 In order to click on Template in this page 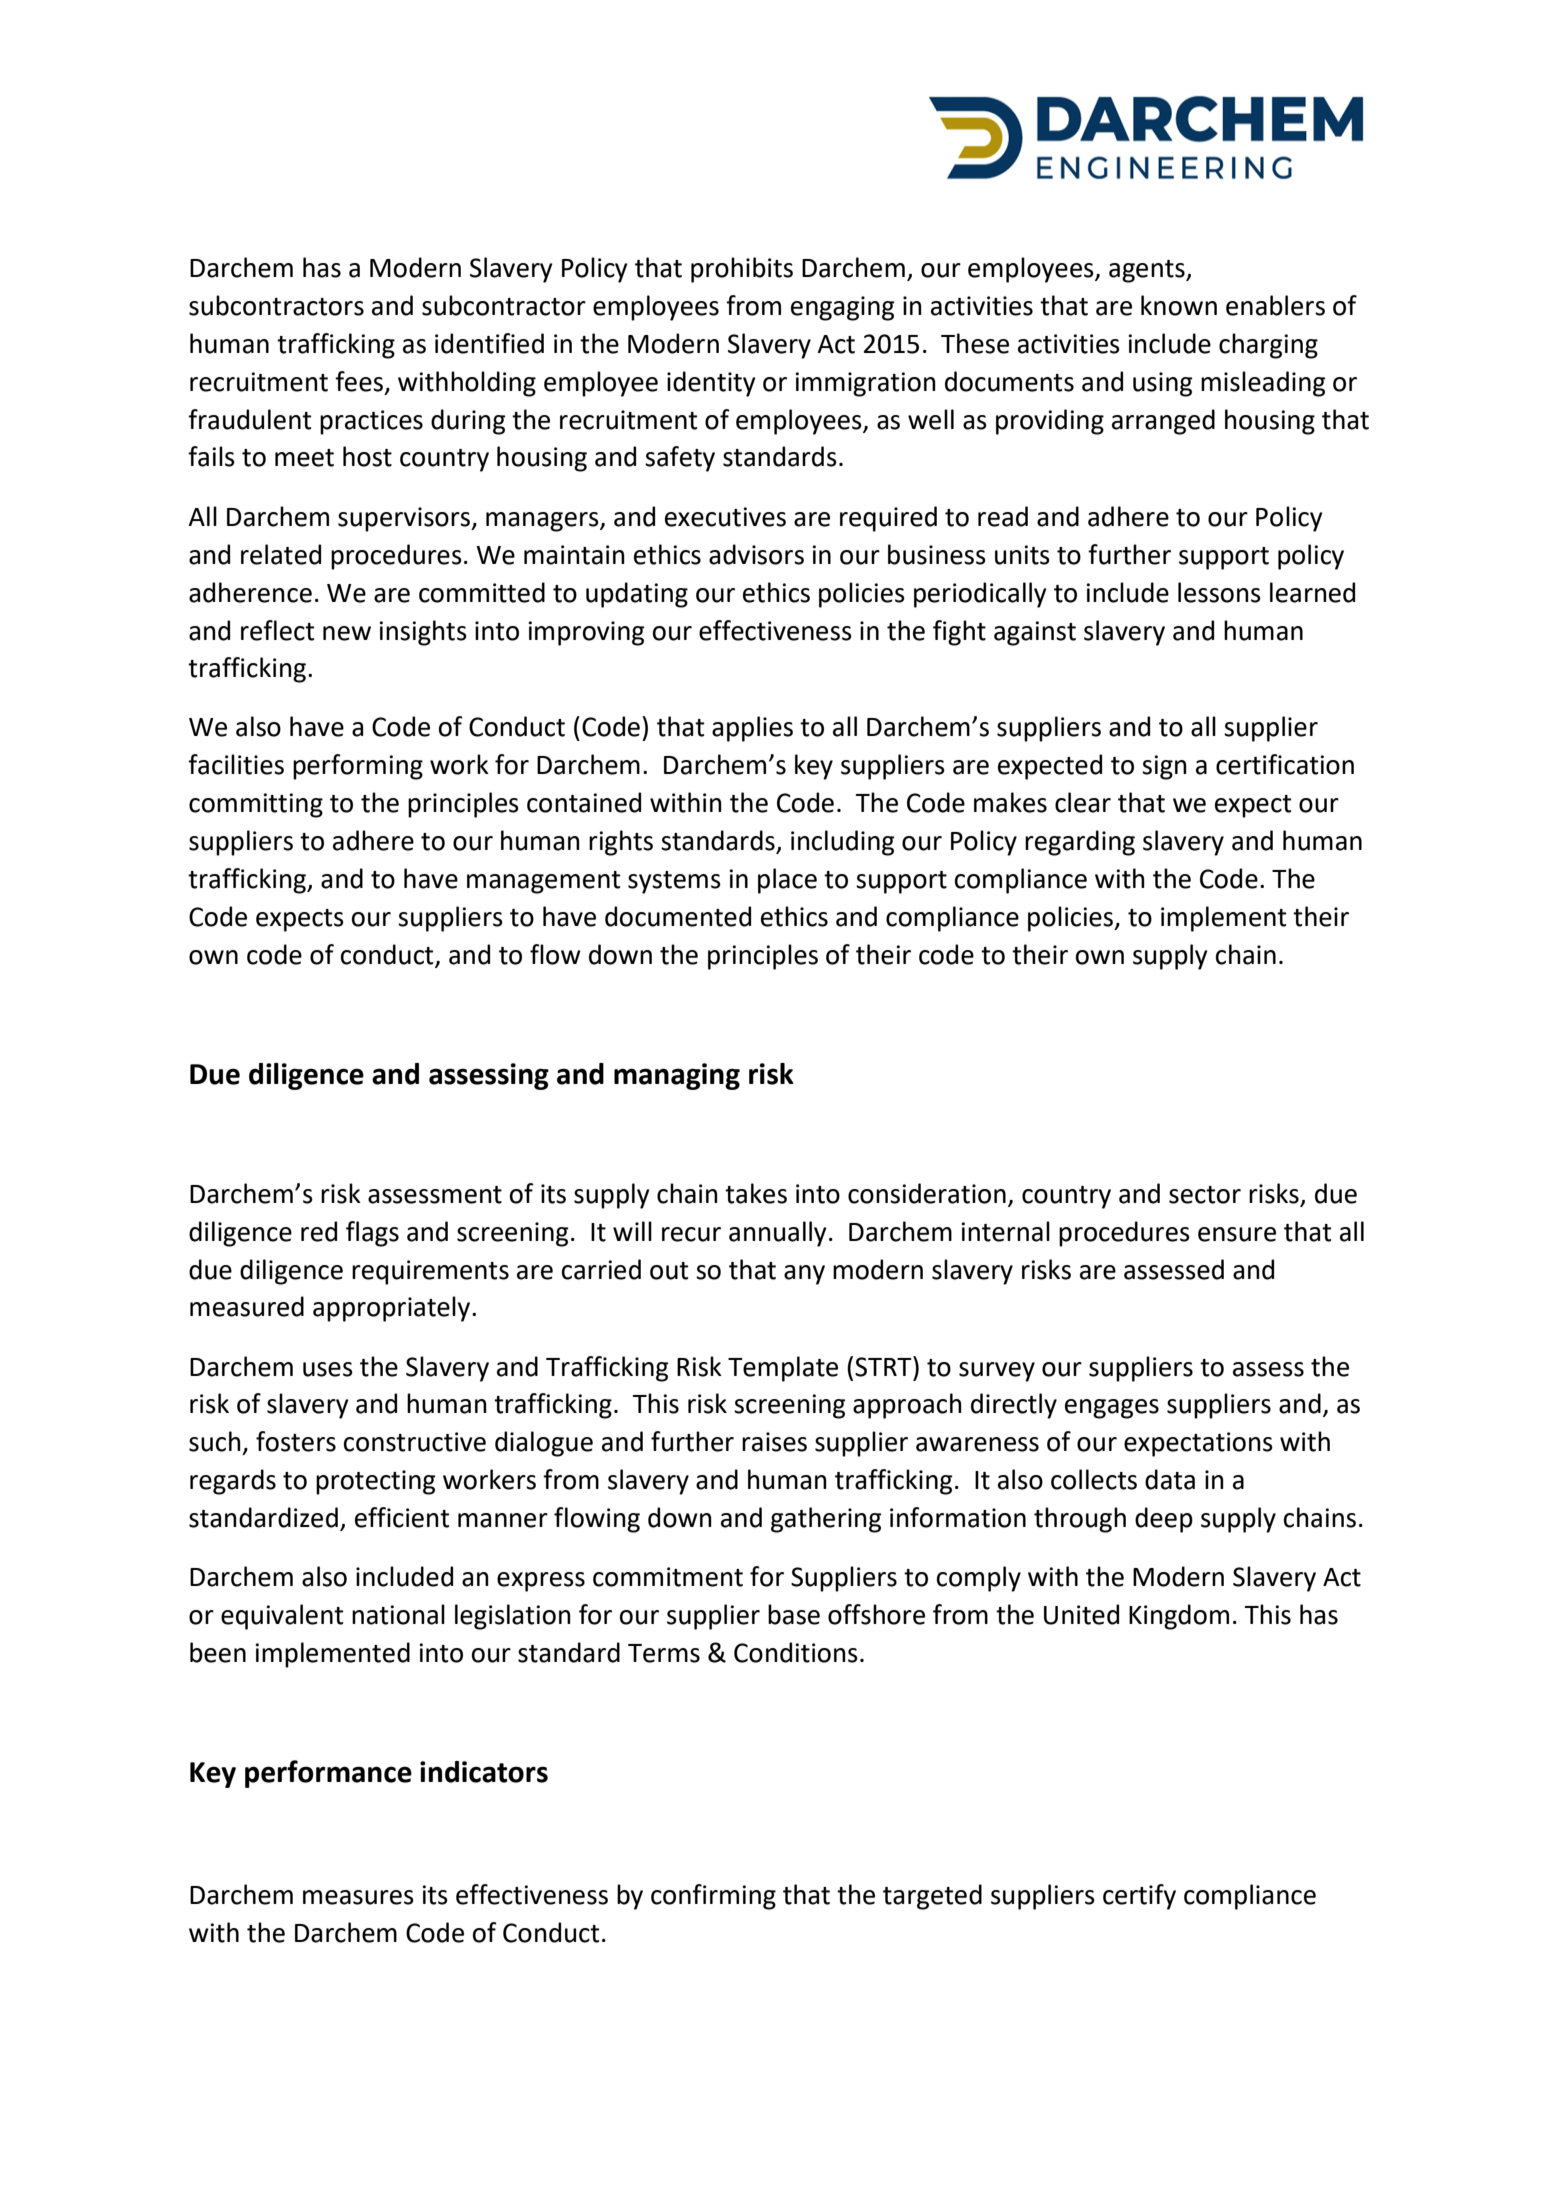, I will do `click(783, 1369)`.
